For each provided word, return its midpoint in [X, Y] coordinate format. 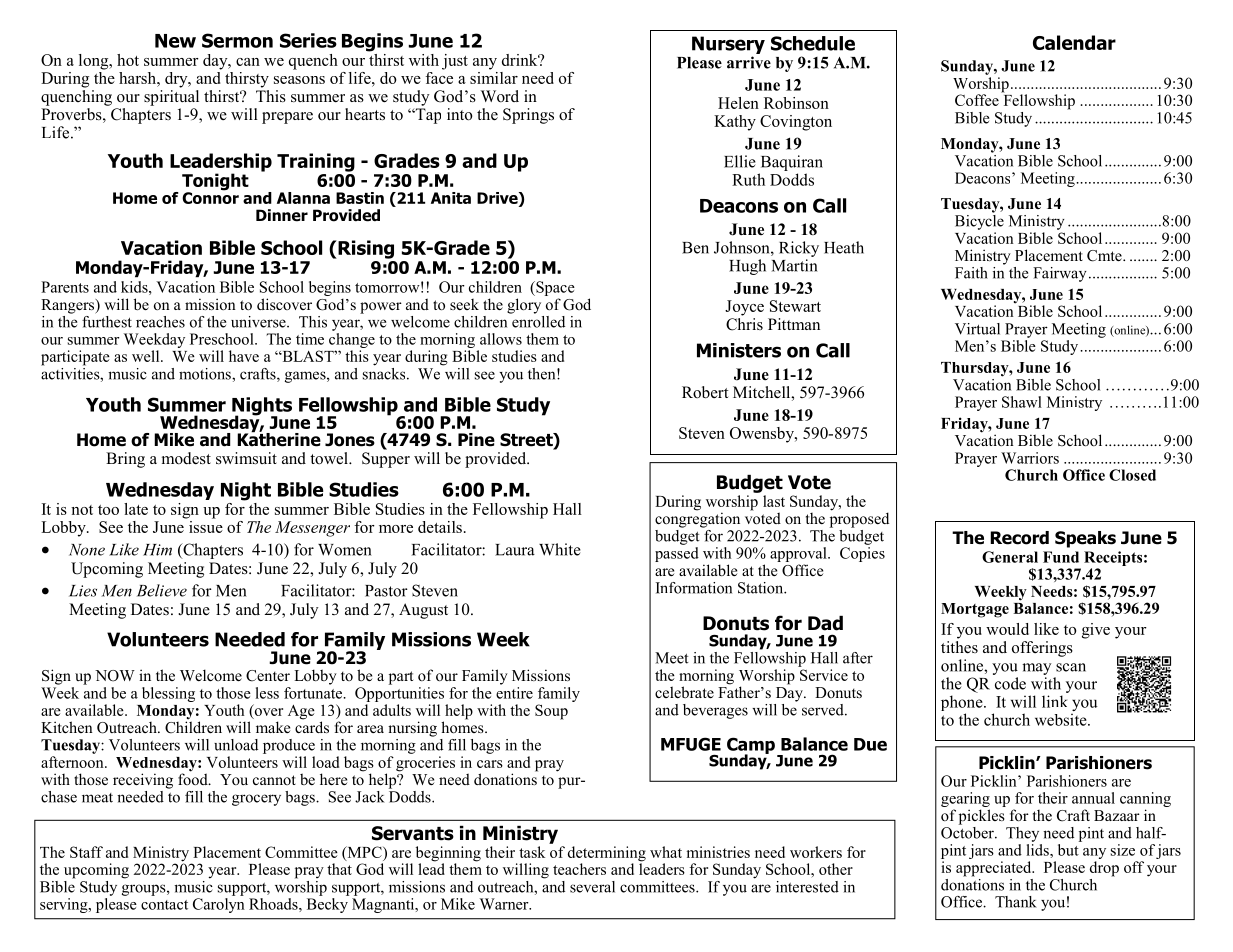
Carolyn [219, 905]
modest [186, 458]
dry [177, 80]
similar [494, 76]
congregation [697, 519]
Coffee [977, 100]
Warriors [1030, 458]
